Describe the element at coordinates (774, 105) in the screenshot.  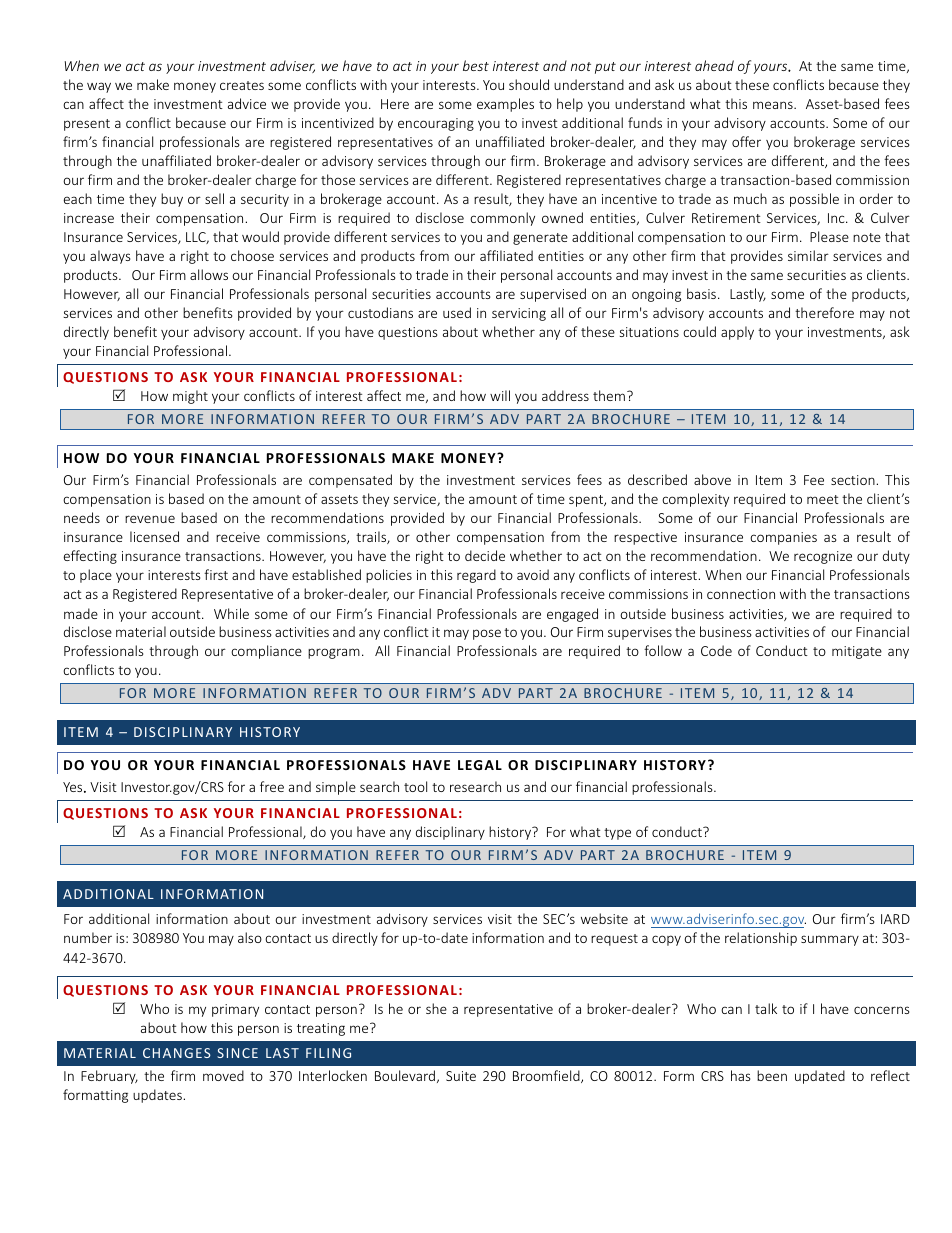
I see `means` at that location.
